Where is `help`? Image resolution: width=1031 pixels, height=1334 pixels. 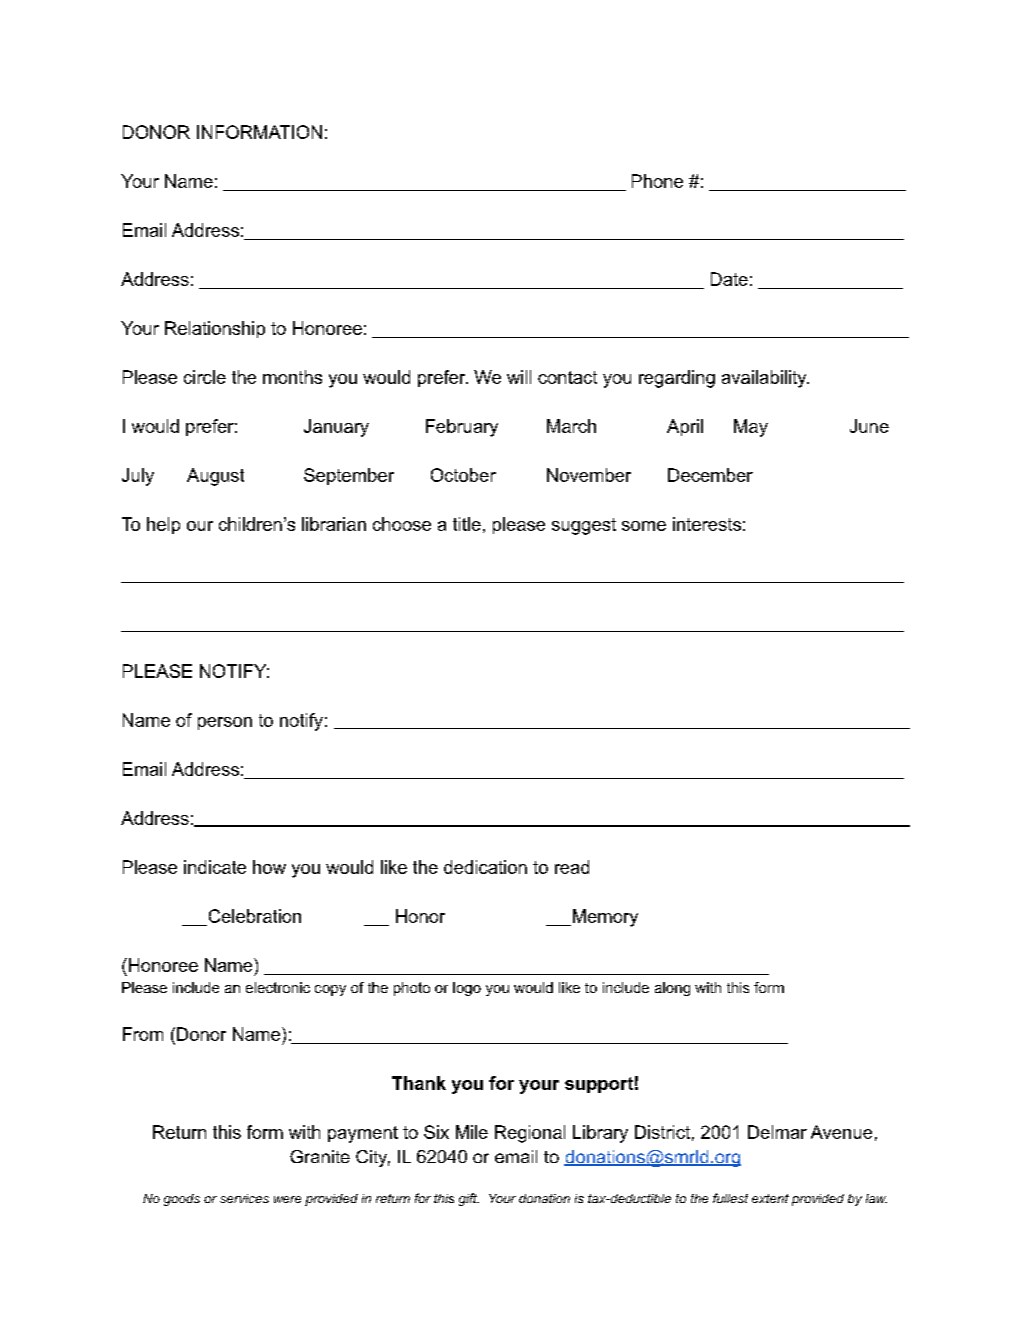 help is located at coordinates (163, 525).
